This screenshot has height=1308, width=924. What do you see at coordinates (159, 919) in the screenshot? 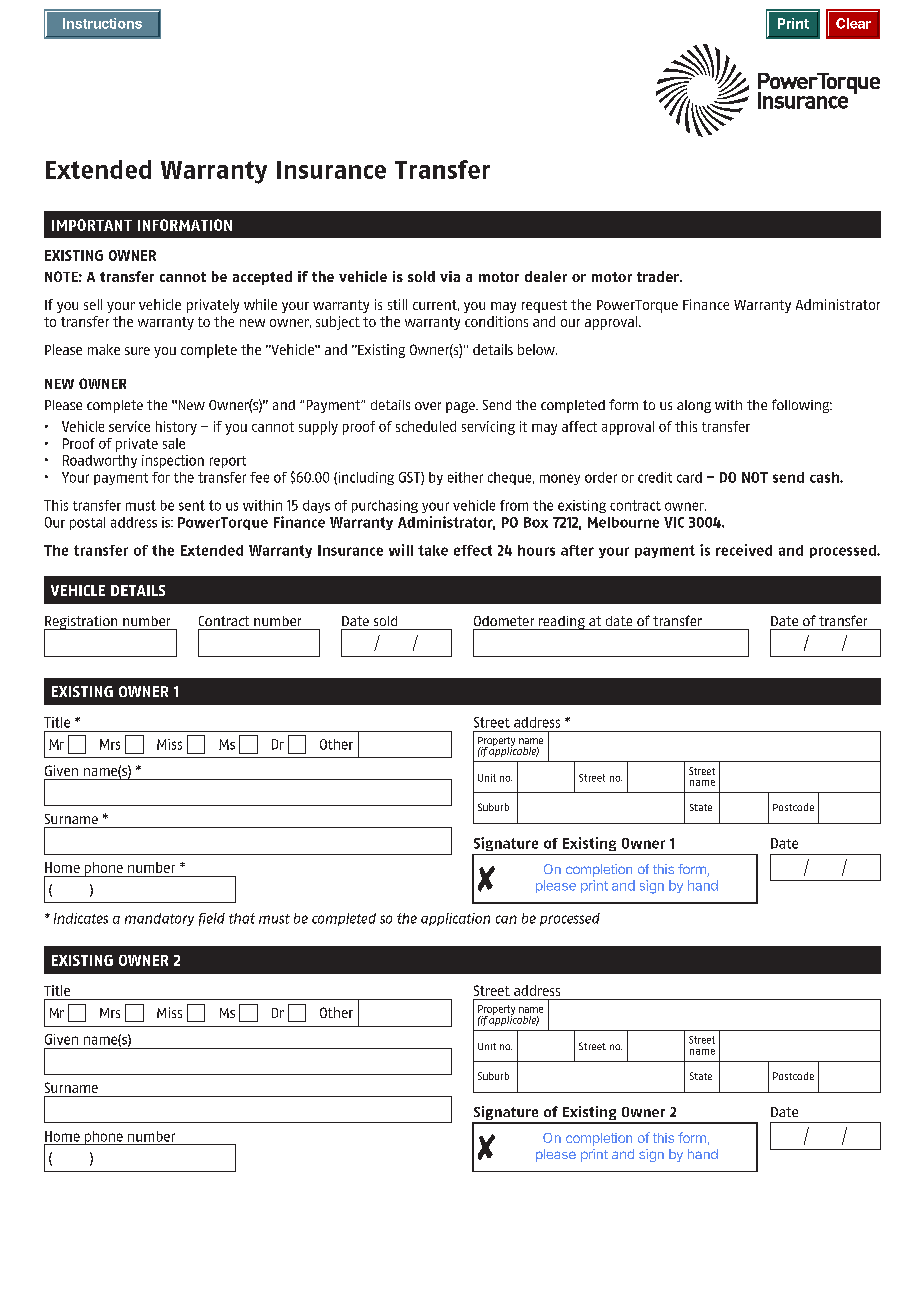
I see `mandatory` at bounding box center [159, 919].
